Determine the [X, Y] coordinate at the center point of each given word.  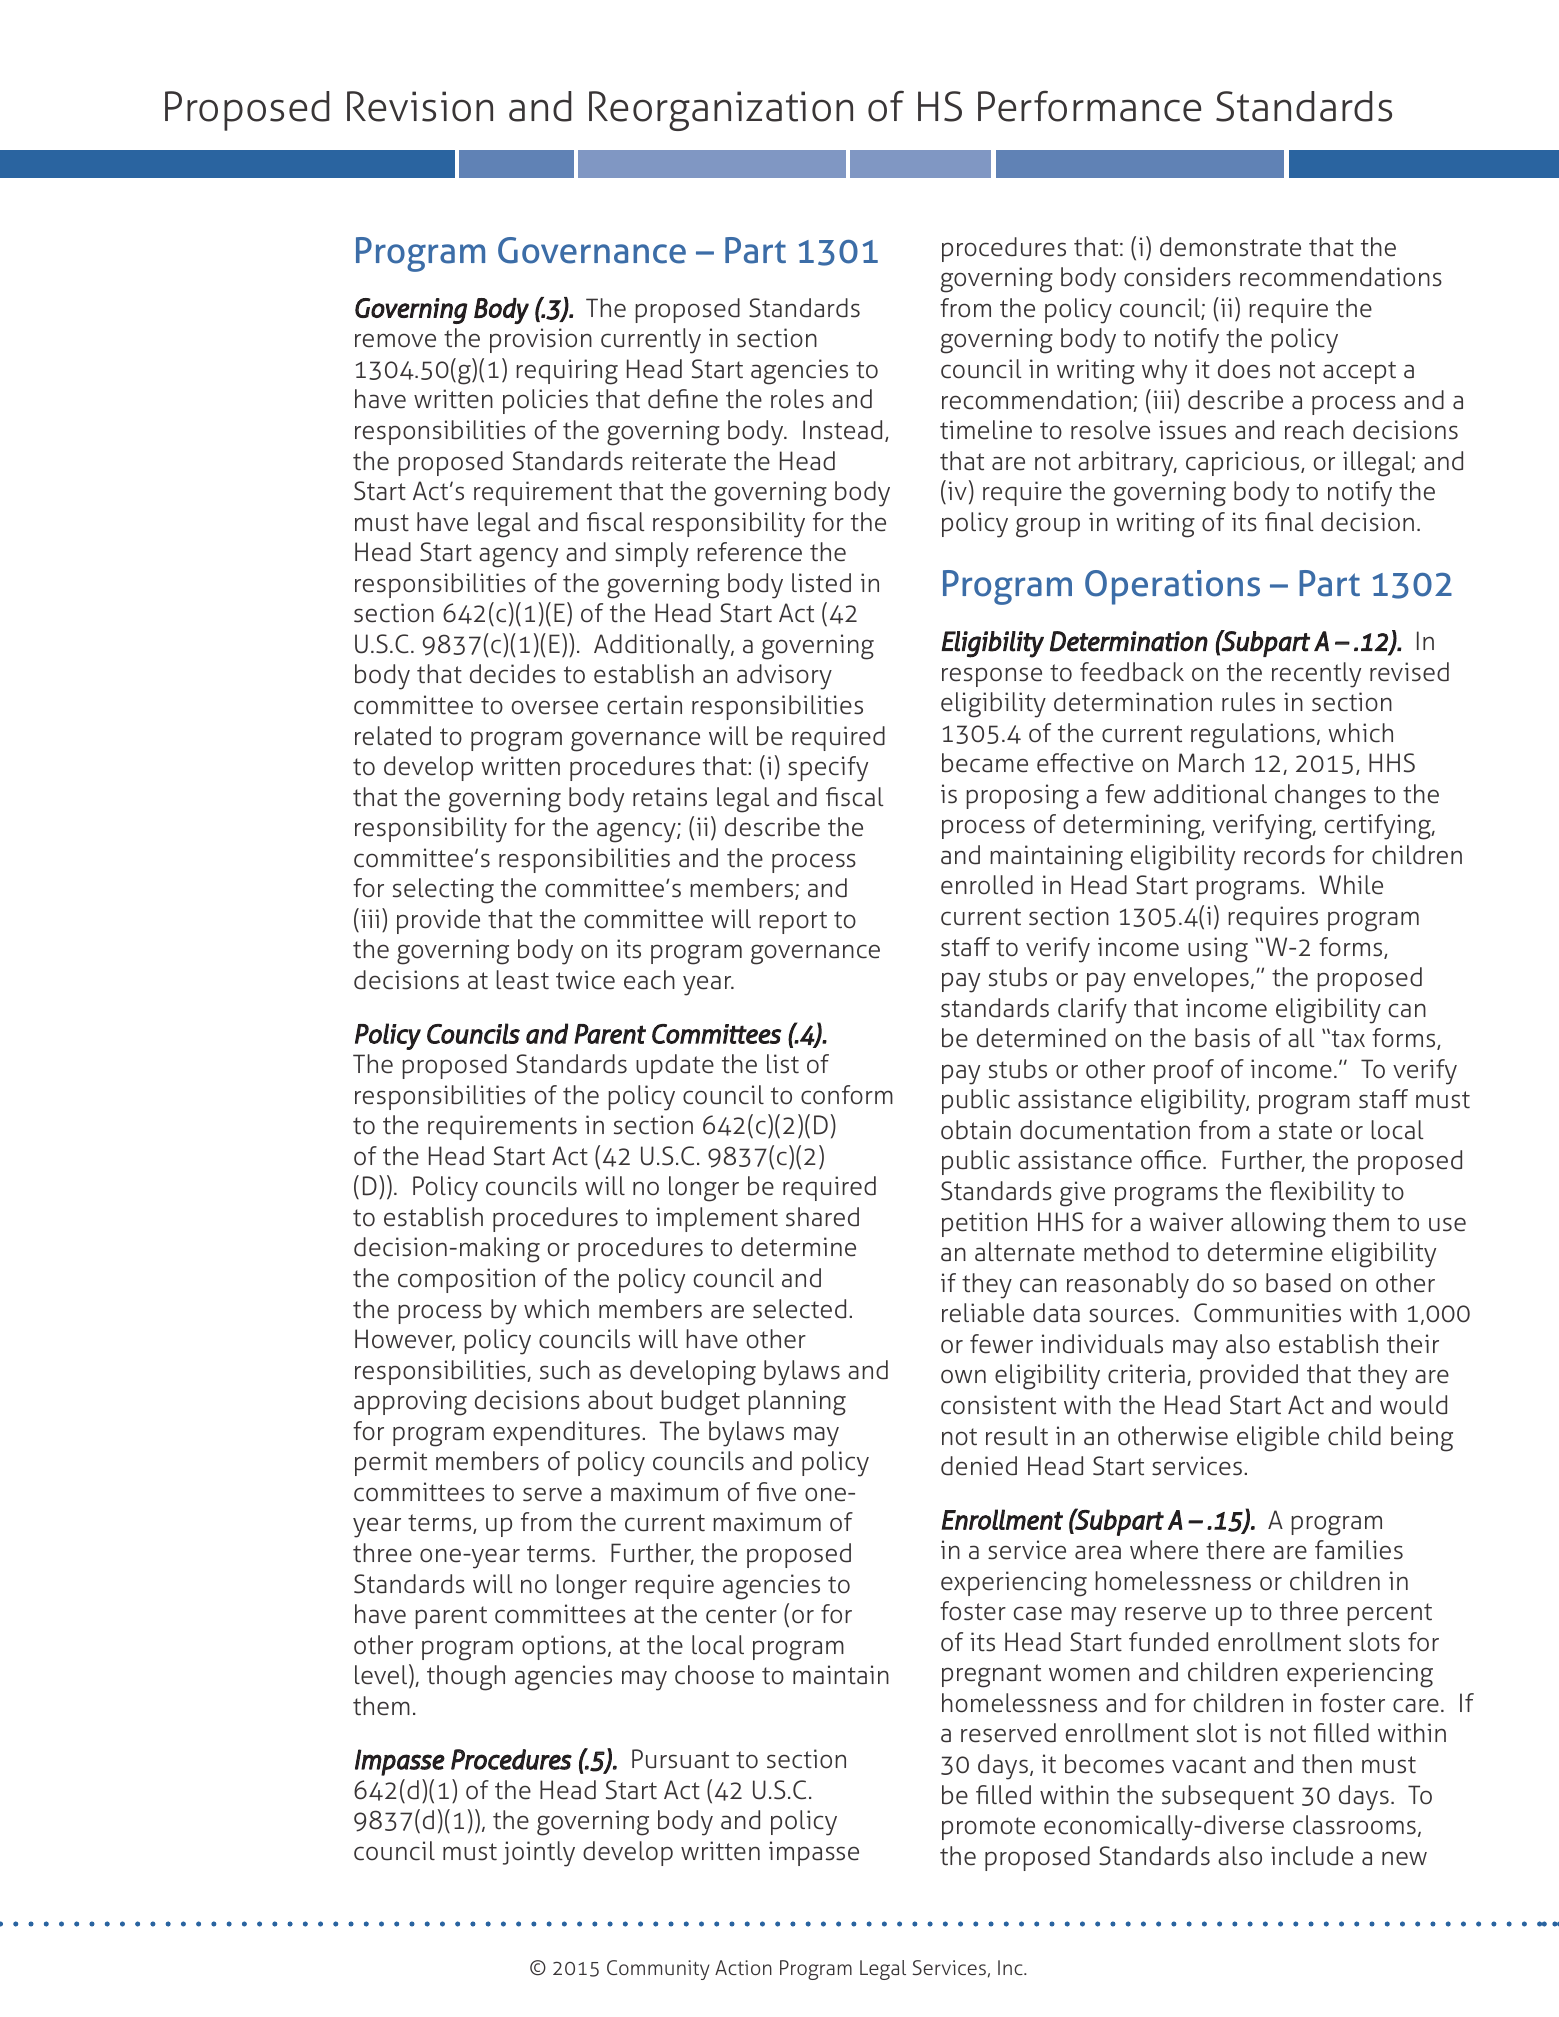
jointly [539, 1854]
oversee [555, 707]
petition [984, 1224]
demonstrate [1230, 247]
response [992, 677]
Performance [1089, 106]
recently [1316, 675]
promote [988, 1828]
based [1298, 1283]
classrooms [1354, 1825]
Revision [420, 106]
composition [466, 1280]
